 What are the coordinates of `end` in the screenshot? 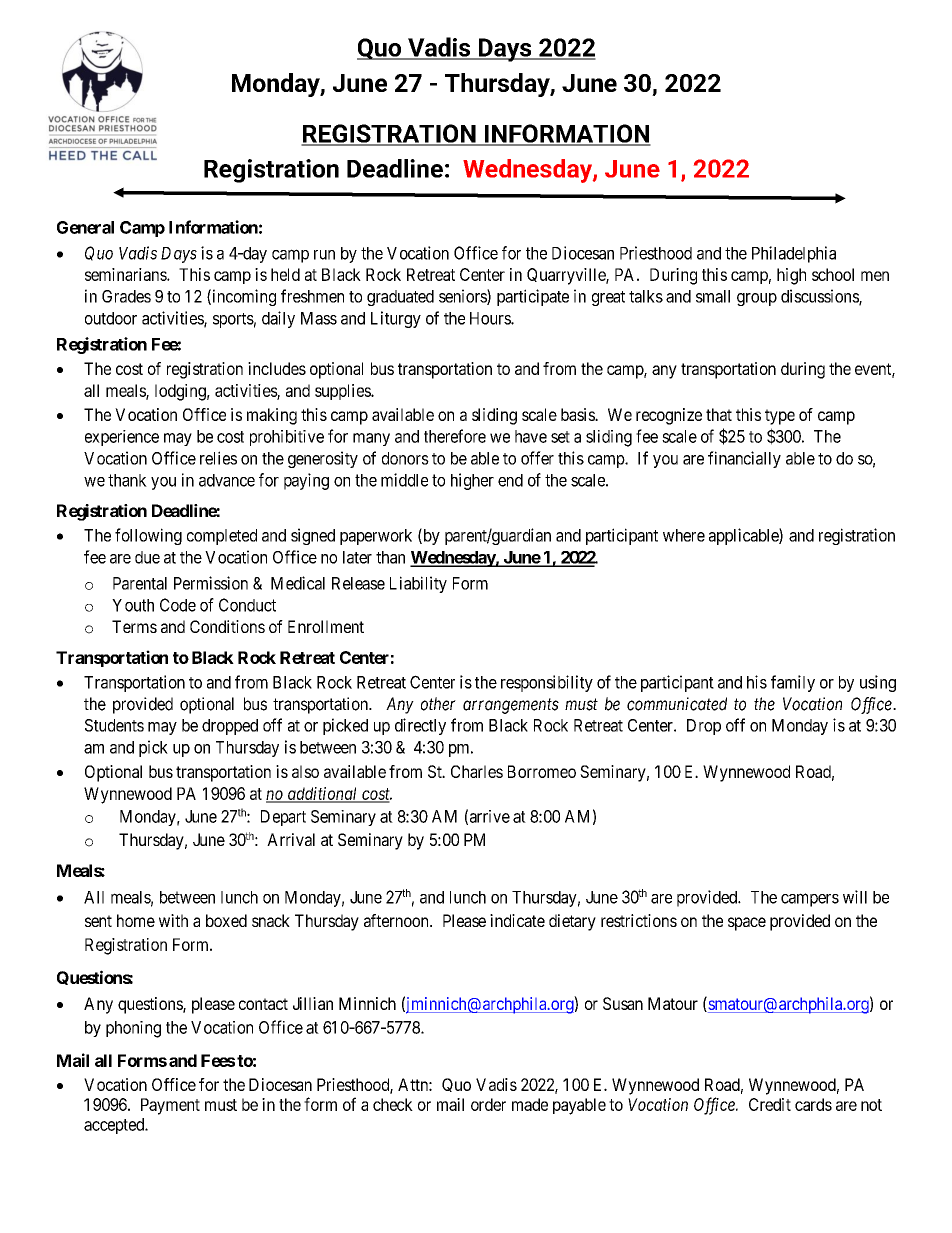 It's located at (510, 480).
